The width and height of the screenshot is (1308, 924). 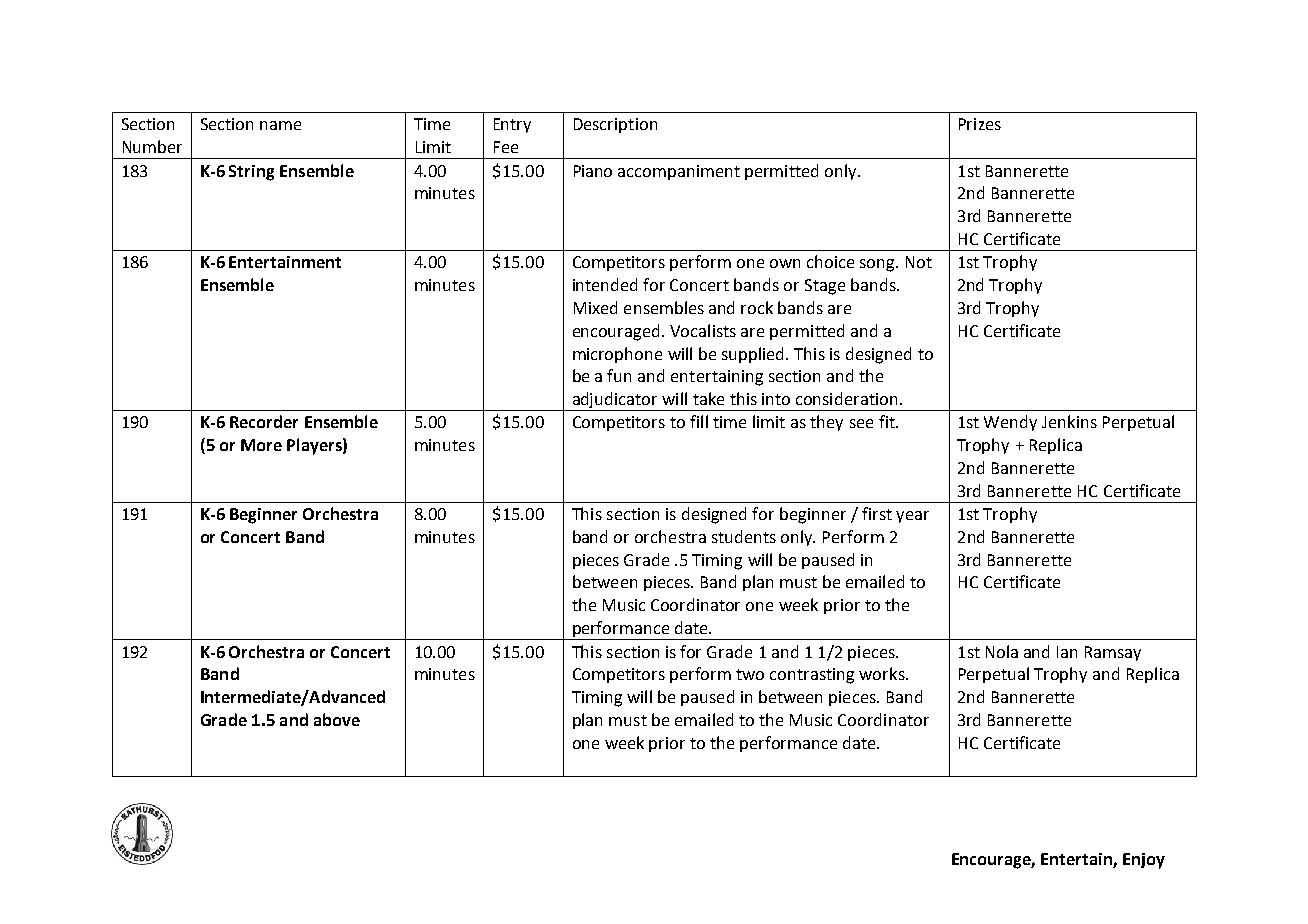 I want to click on two, so click(x=750, y=674).
